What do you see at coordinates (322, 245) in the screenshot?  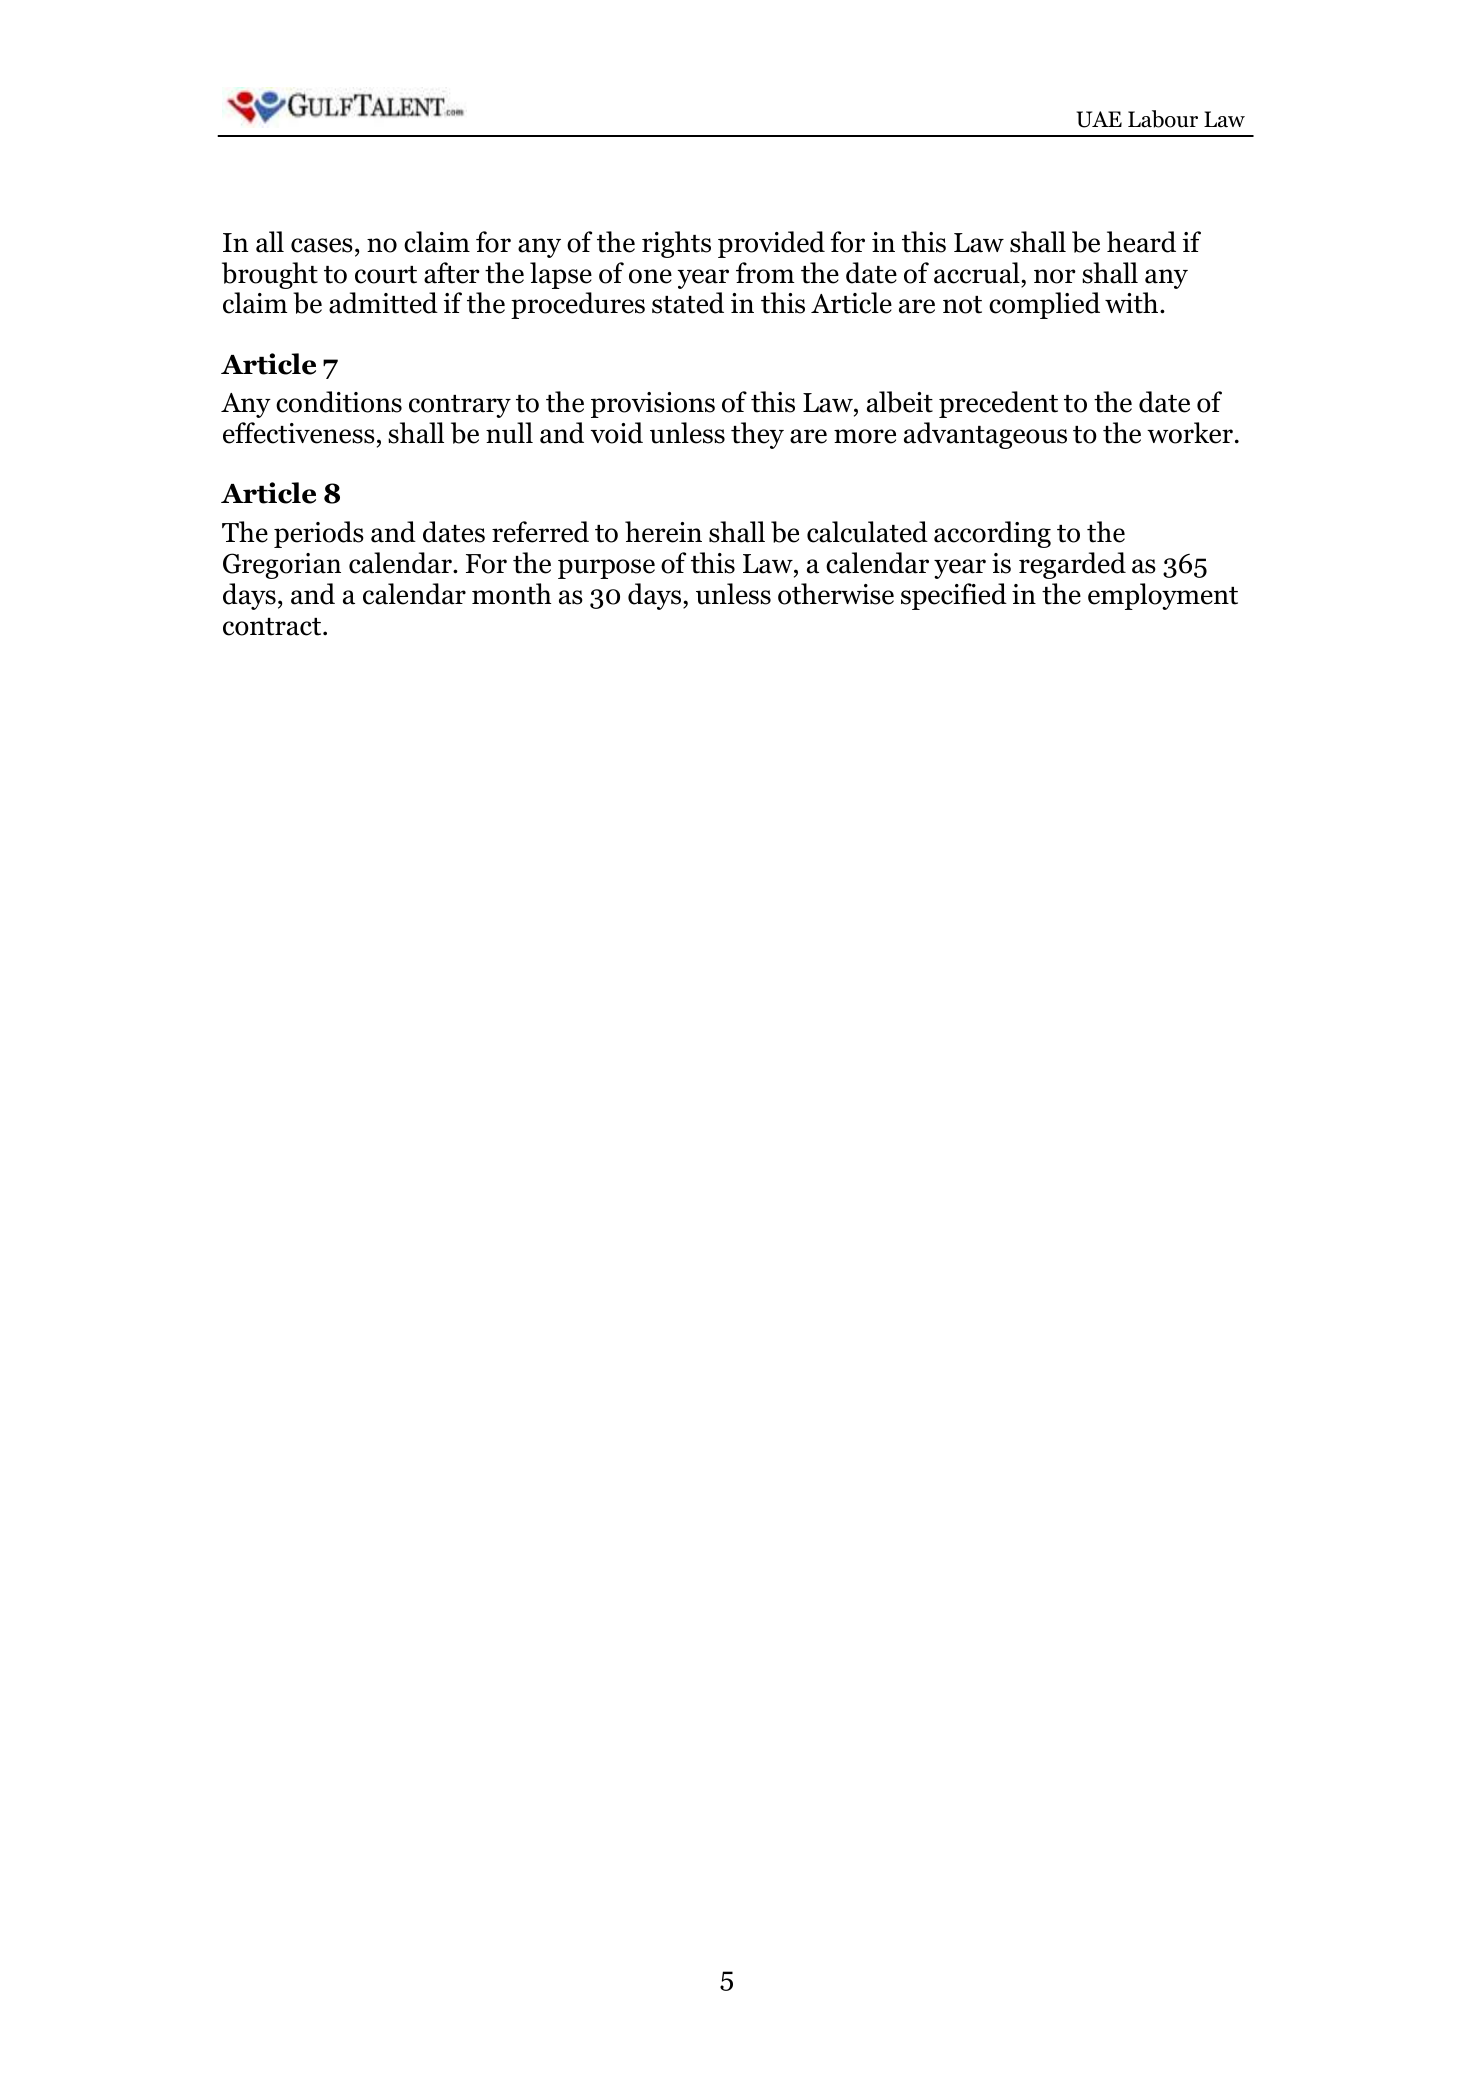 I see `cases` at bounding box center [322, 245].
